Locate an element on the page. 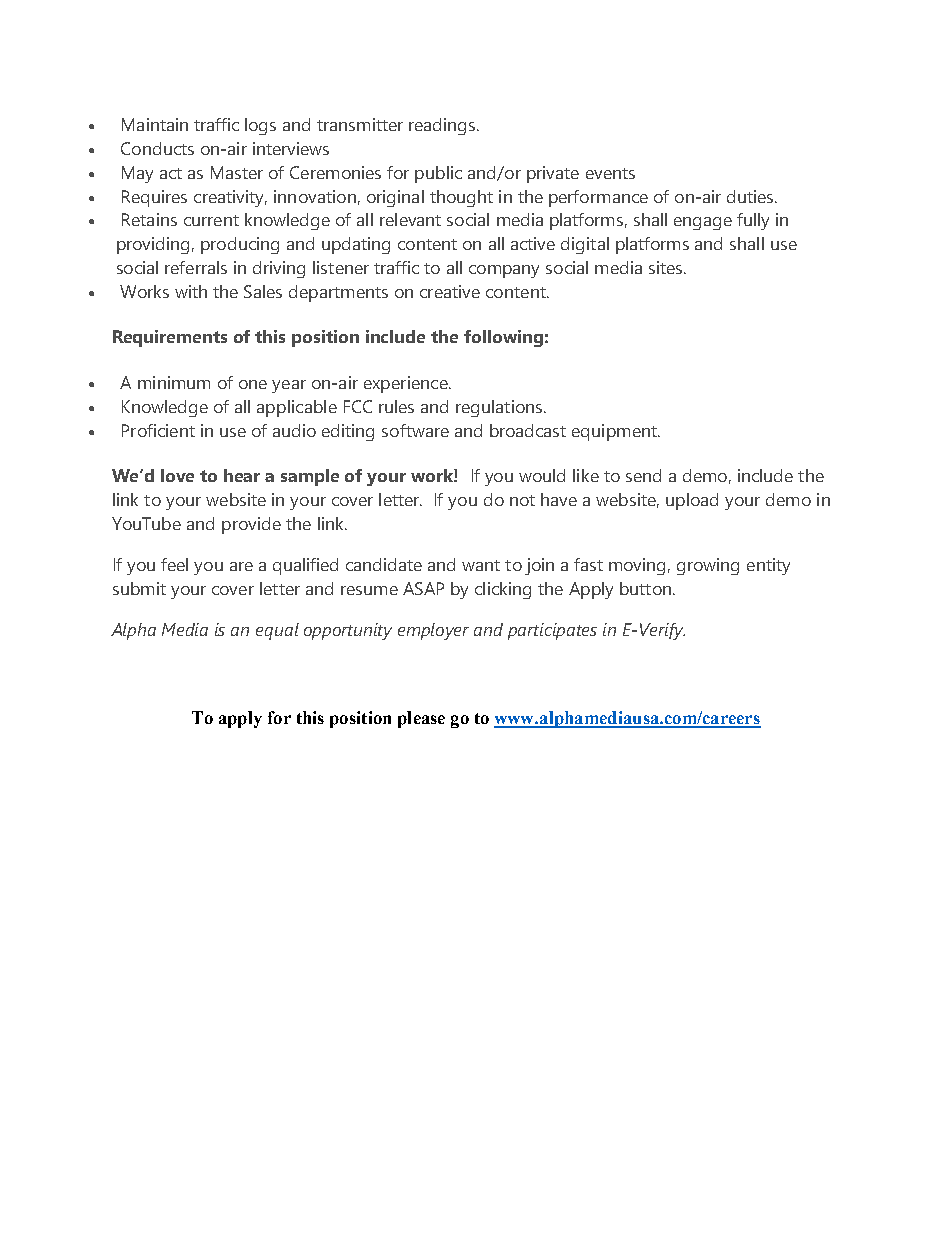 The height and width of the page is (1233, 952). not is located at coordinates (522, 500).
